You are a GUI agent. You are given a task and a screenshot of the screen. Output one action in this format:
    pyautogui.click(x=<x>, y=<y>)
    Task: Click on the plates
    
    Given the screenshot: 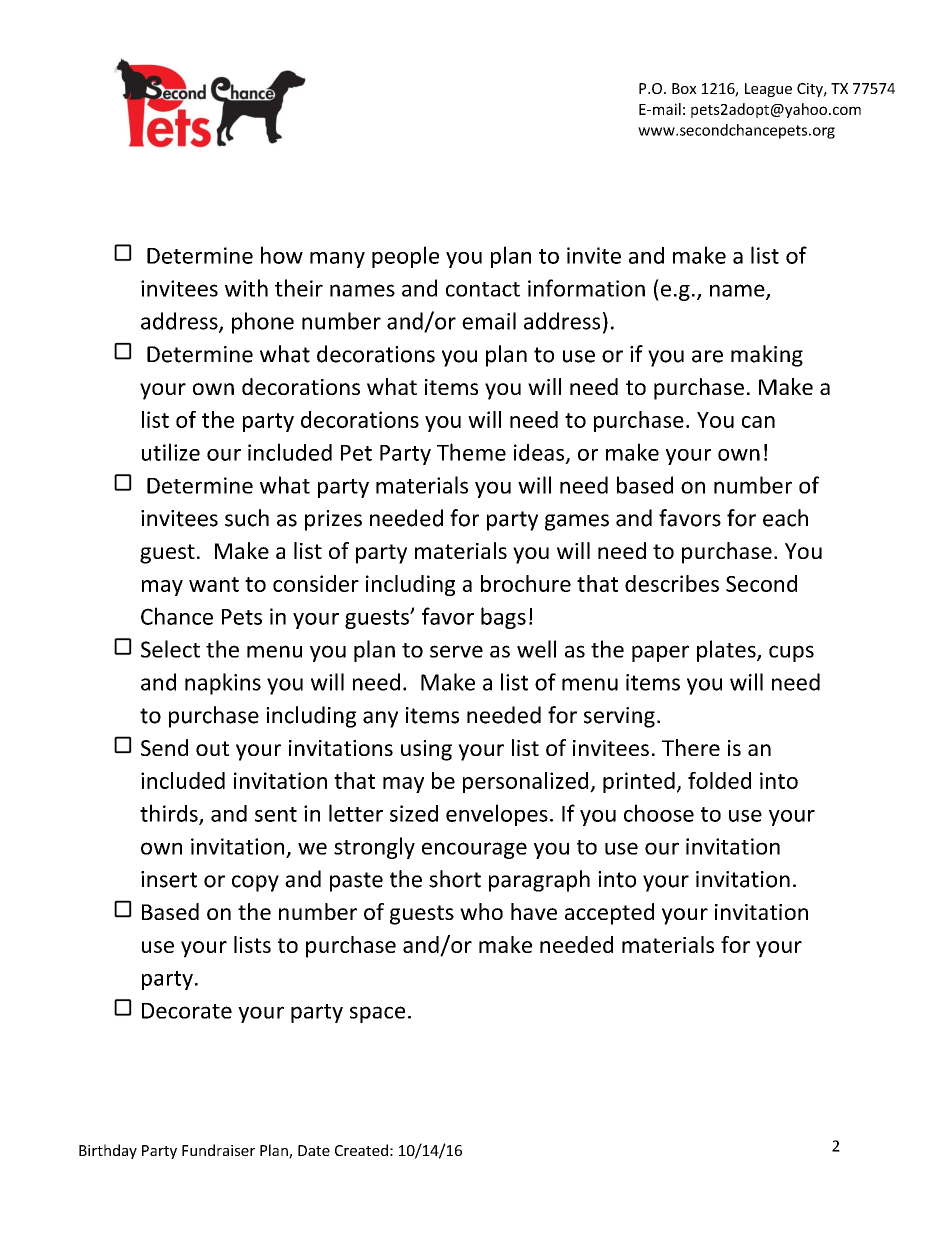 What is the action you would take?
    pyautogui.click(x=727, y=651)
